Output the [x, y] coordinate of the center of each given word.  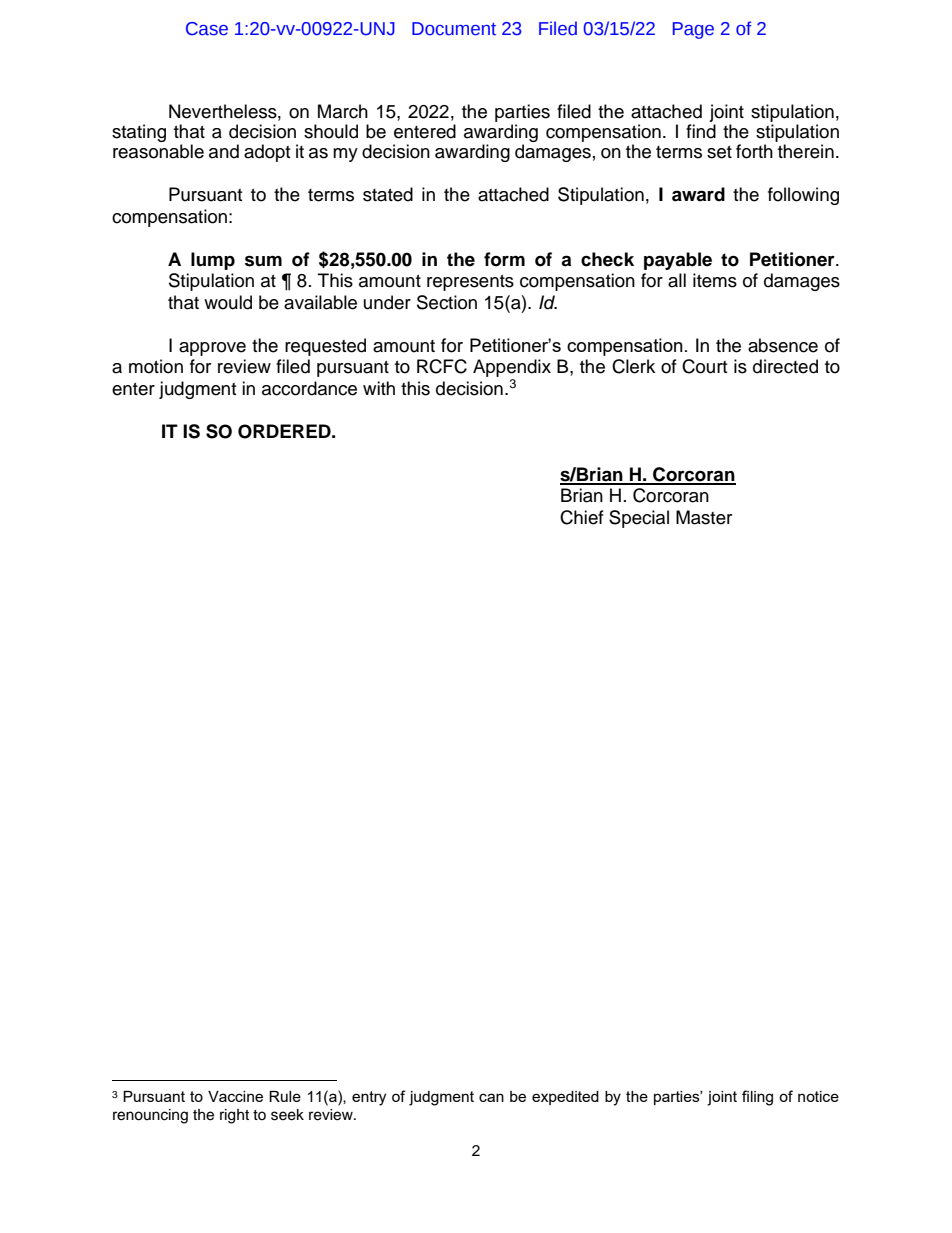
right [234, 1116]
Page [693, 30]
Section [447, 302]
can [491, 1097]
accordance [309, 388]
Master [704, 517]
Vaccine [235, 1096]
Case [207, 29]
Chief [582, 517]
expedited [565, 1098]
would [228, 302]
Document [454, 29]
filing [757, 1098]
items [715, 280]
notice [818, 1096]
